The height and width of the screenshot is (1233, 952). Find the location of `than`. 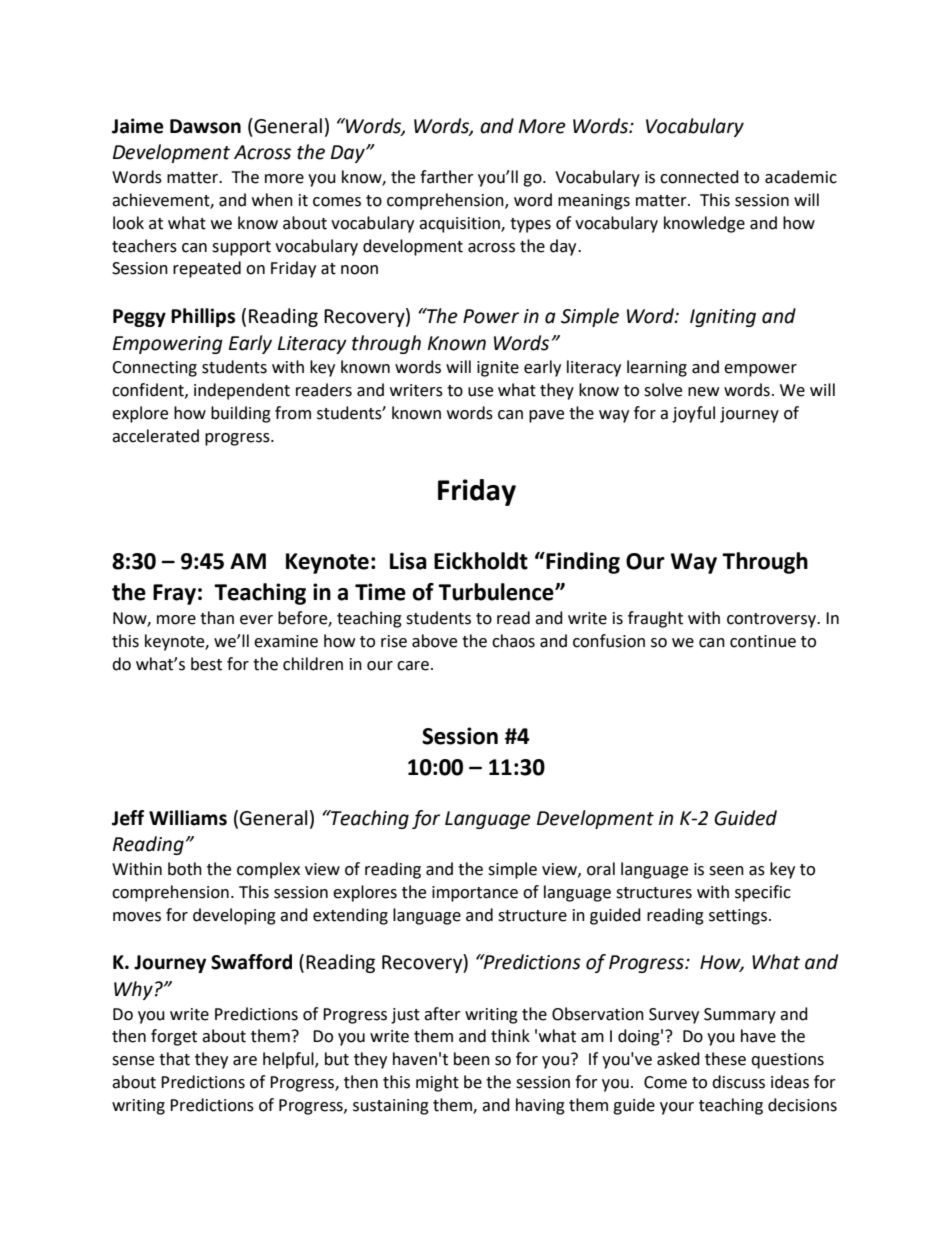

than is located at coordinates (217, 618).
